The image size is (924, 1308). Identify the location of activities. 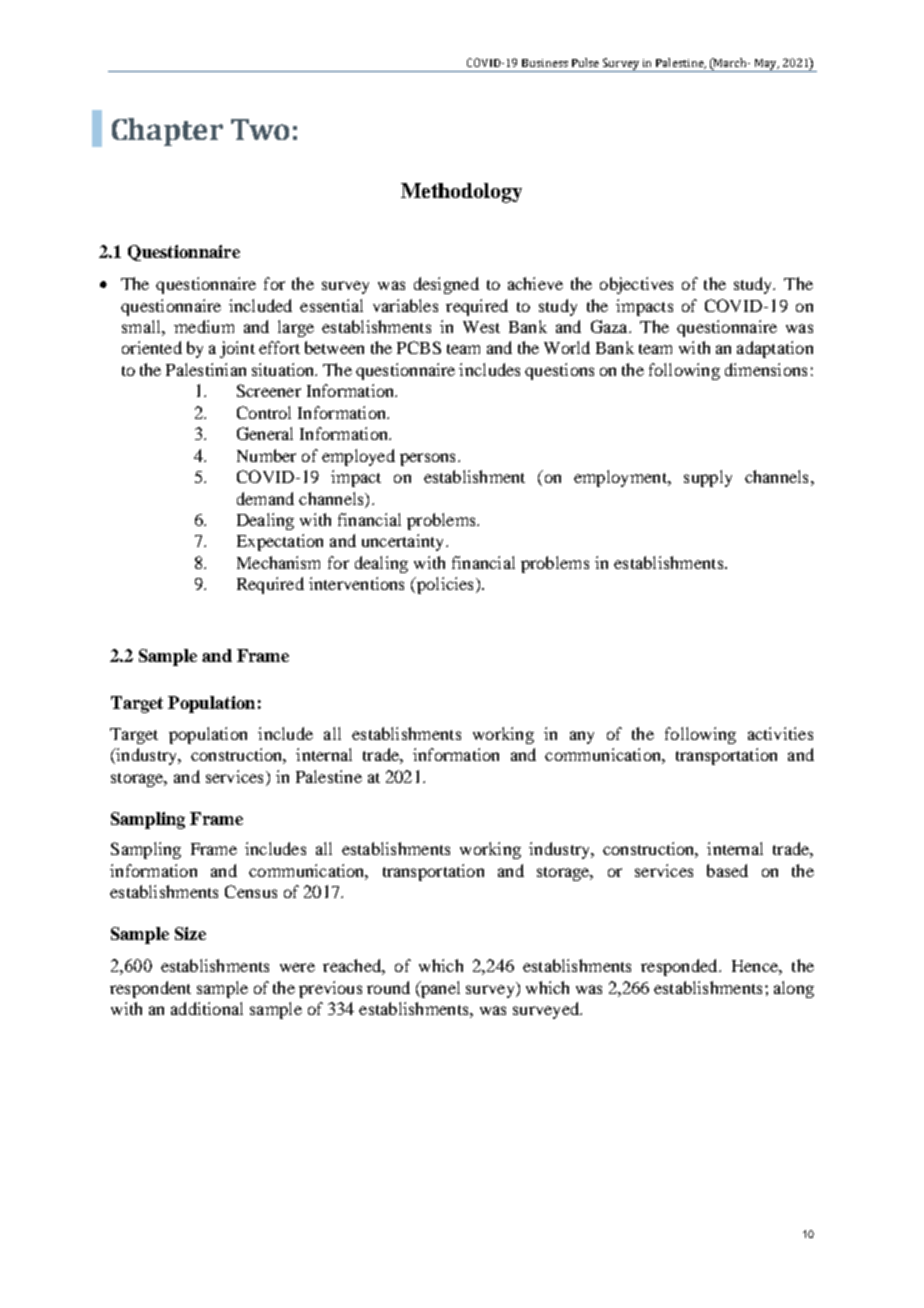
(780, 733).
